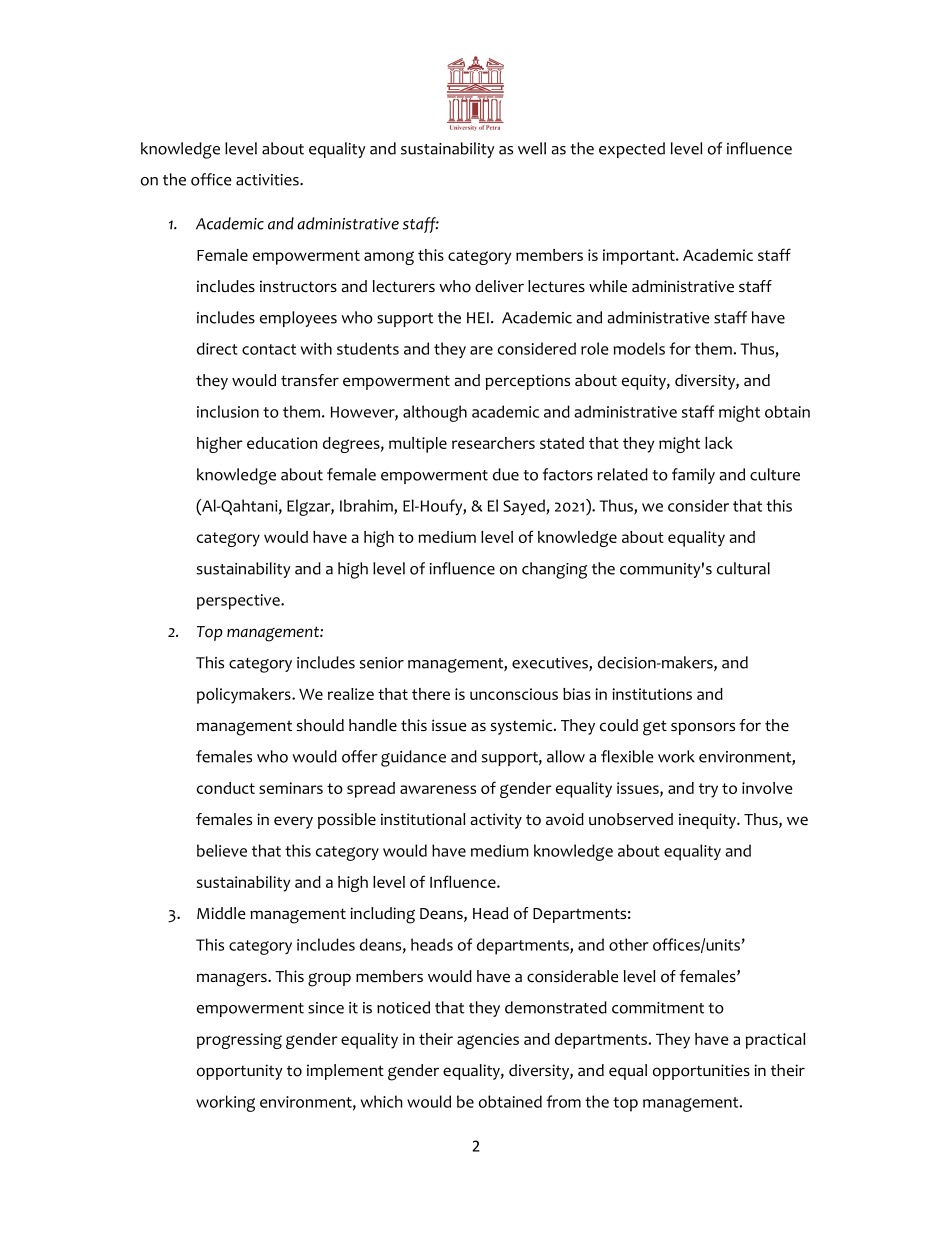  Describe the element at coordinates (693, 476) in the image. I see `family` at that location.
